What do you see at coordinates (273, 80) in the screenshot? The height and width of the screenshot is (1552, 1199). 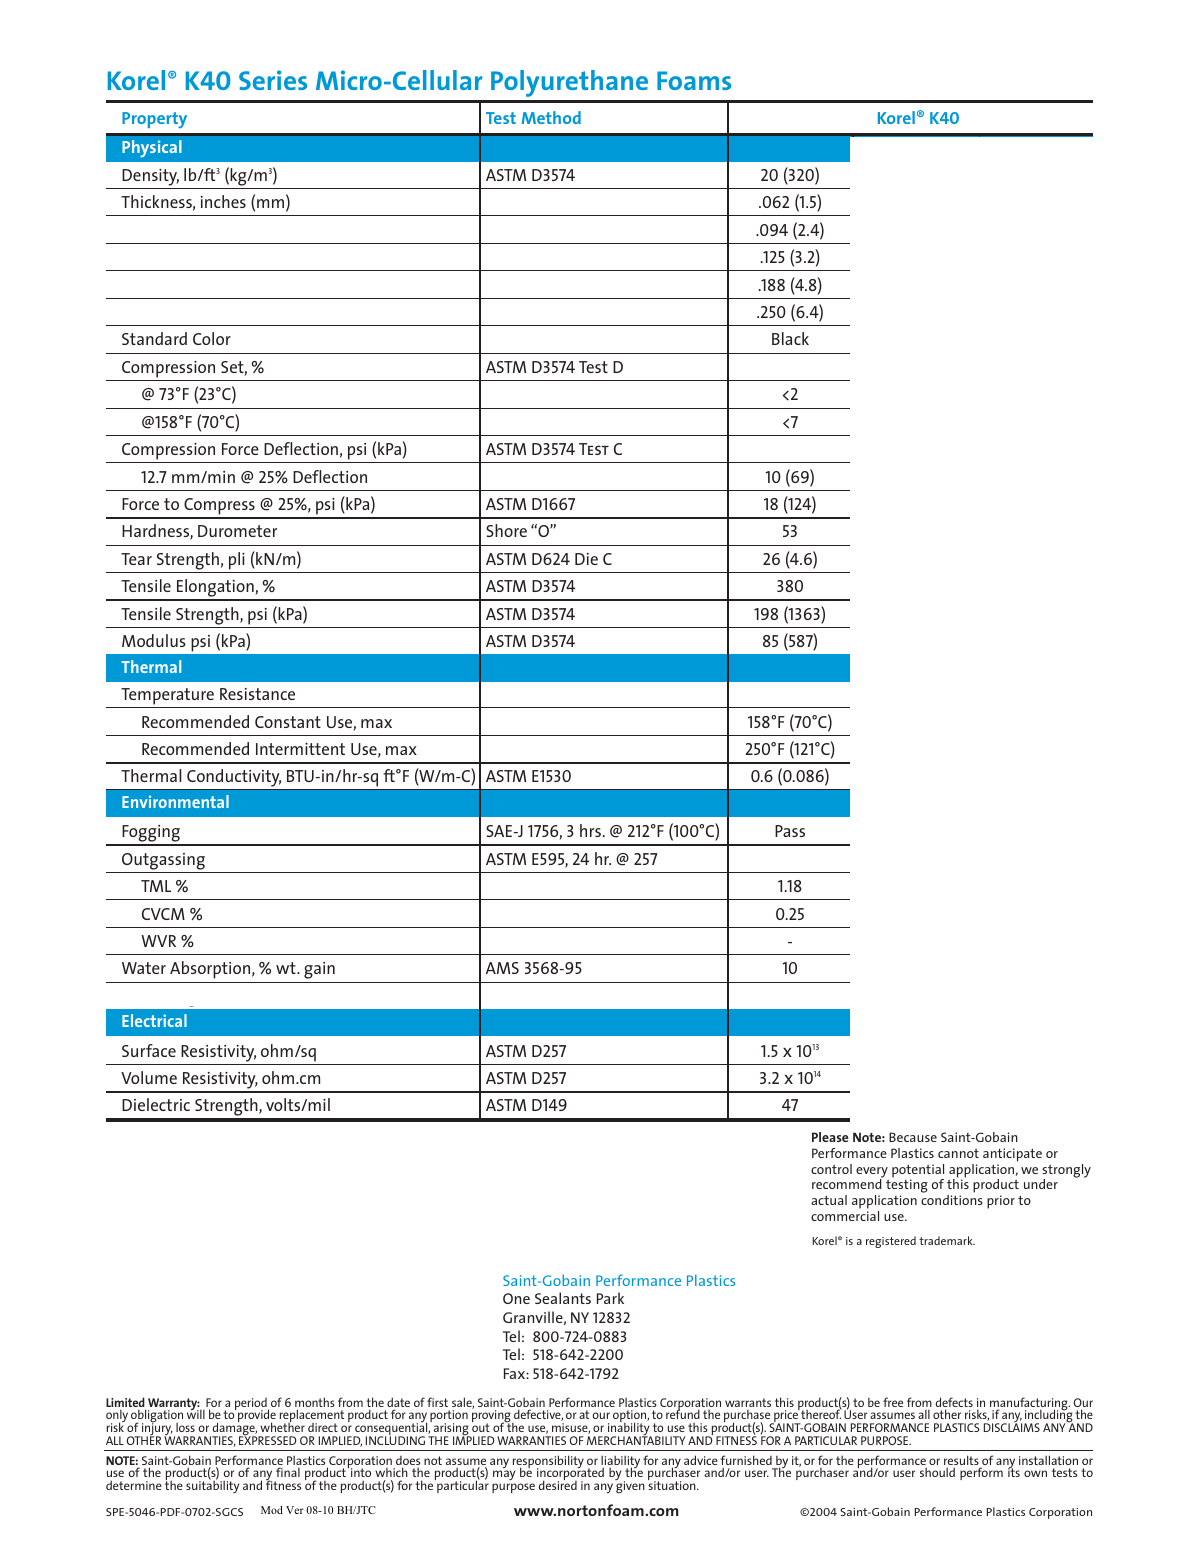 I see `Series` at bounding box center [273, 80].
